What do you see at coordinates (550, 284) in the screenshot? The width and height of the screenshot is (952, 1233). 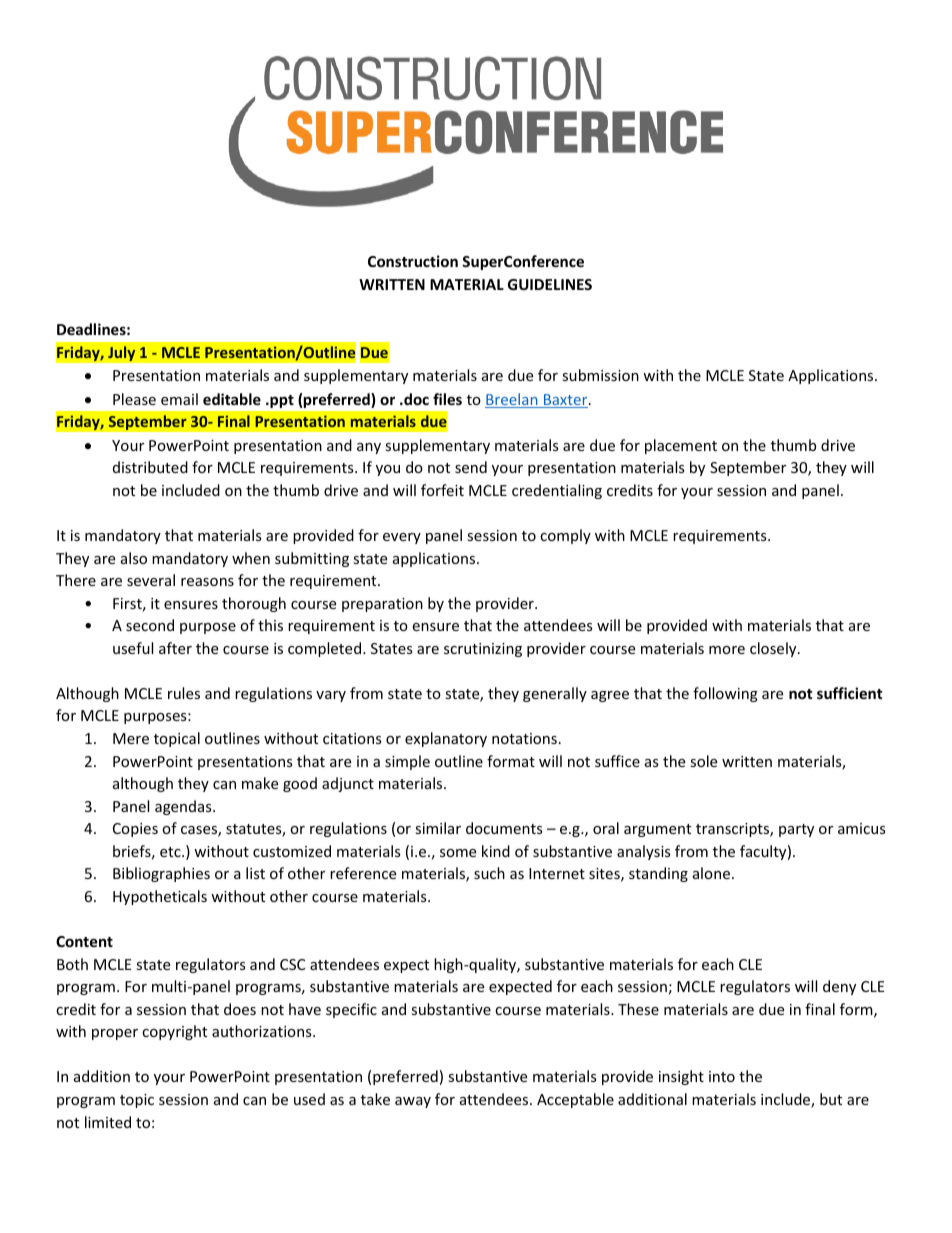 I see `GUIDELINES` at bounding box center [550, 284].
